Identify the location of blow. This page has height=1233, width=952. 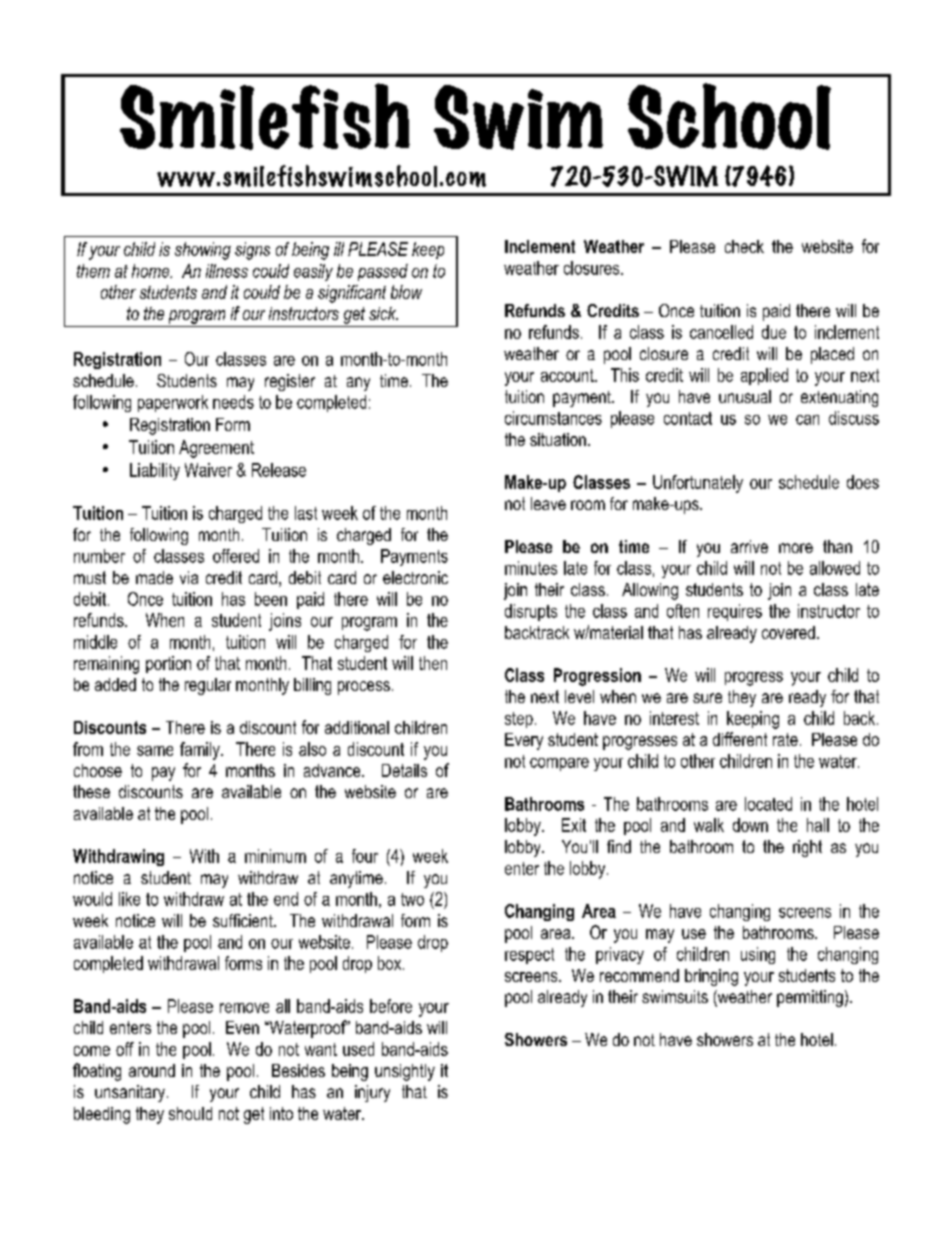
(406, 292).
